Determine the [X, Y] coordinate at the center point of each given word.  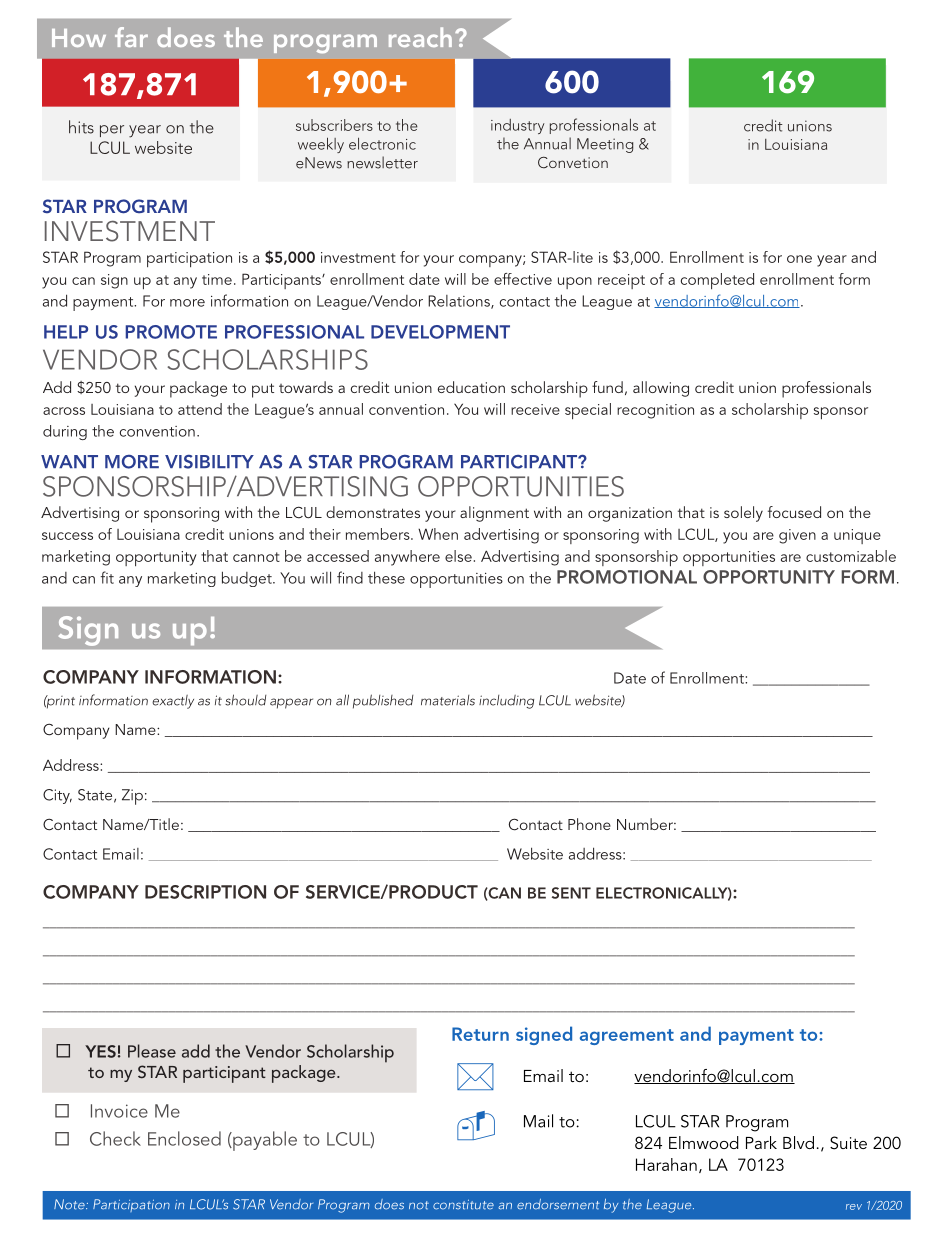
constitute [463, 1205]
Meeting [605, 145]
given [797, 536]
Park [761, 1142]
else [458, 556]
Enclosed [184, 1138]
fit [107, 577]
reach [420, 37]
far [131, 37]
